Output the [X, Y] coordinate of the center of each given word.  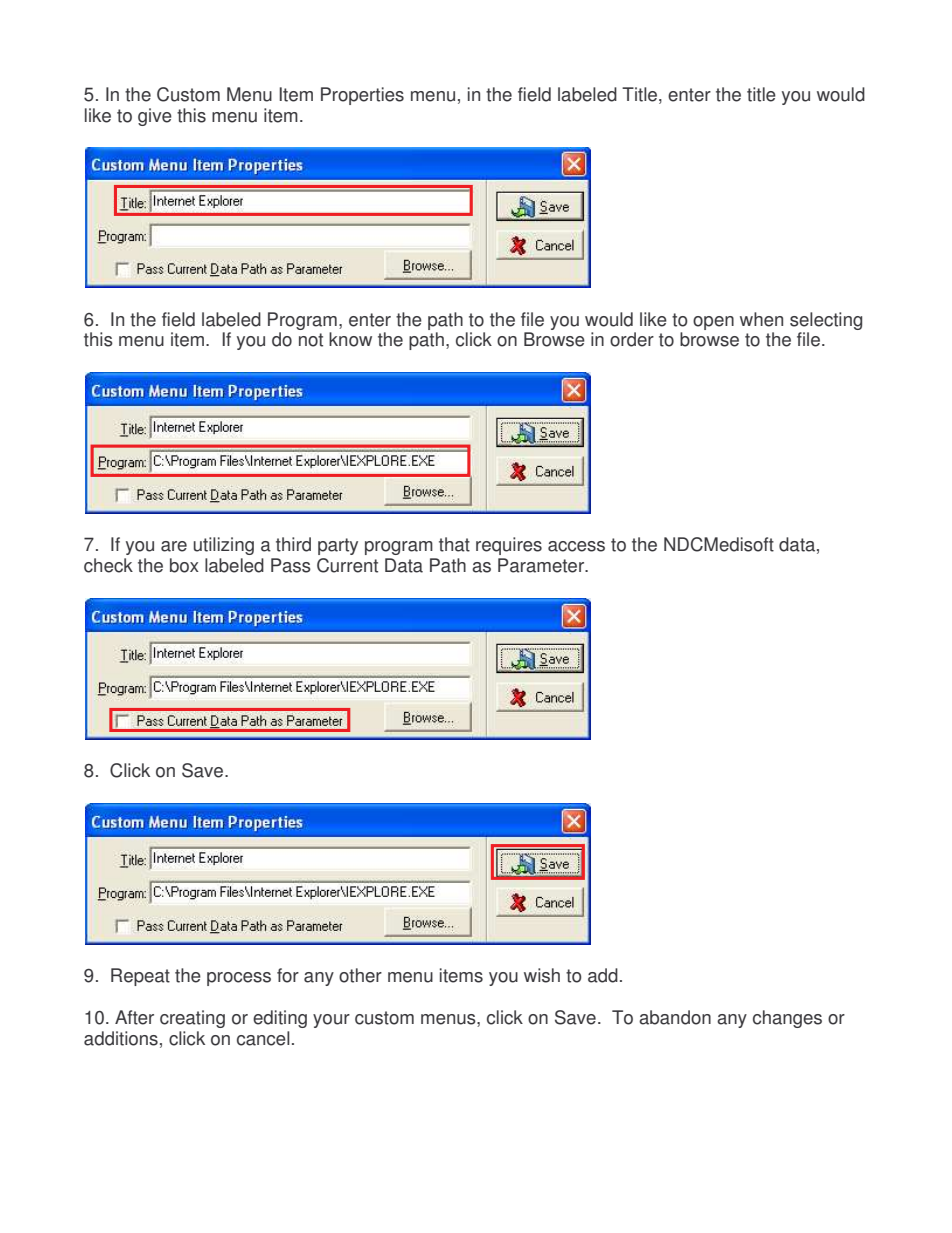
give [155, 117]
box [184, 565]
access [576, 546]
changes [787, 1019]
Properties [362, 96]
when [761, 319]
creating [192, 1019]
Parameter [542, 565]
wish [542, 975]
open [713, 323]
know [350, 339]
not [311, 340]
